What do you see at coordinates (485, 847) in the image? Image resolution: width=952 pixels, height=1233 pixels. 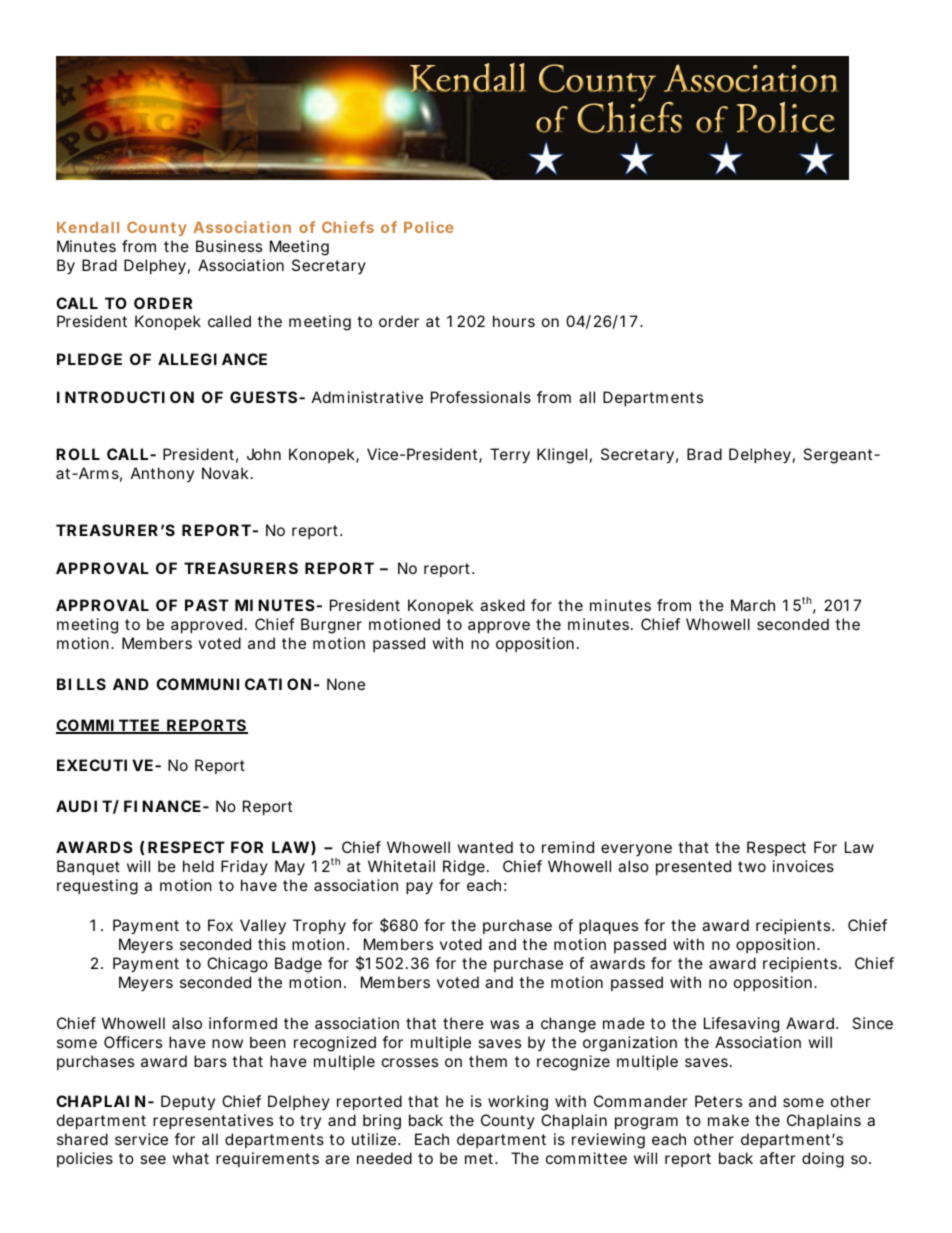 I see `wanted` at bounding box center [485, 847].
